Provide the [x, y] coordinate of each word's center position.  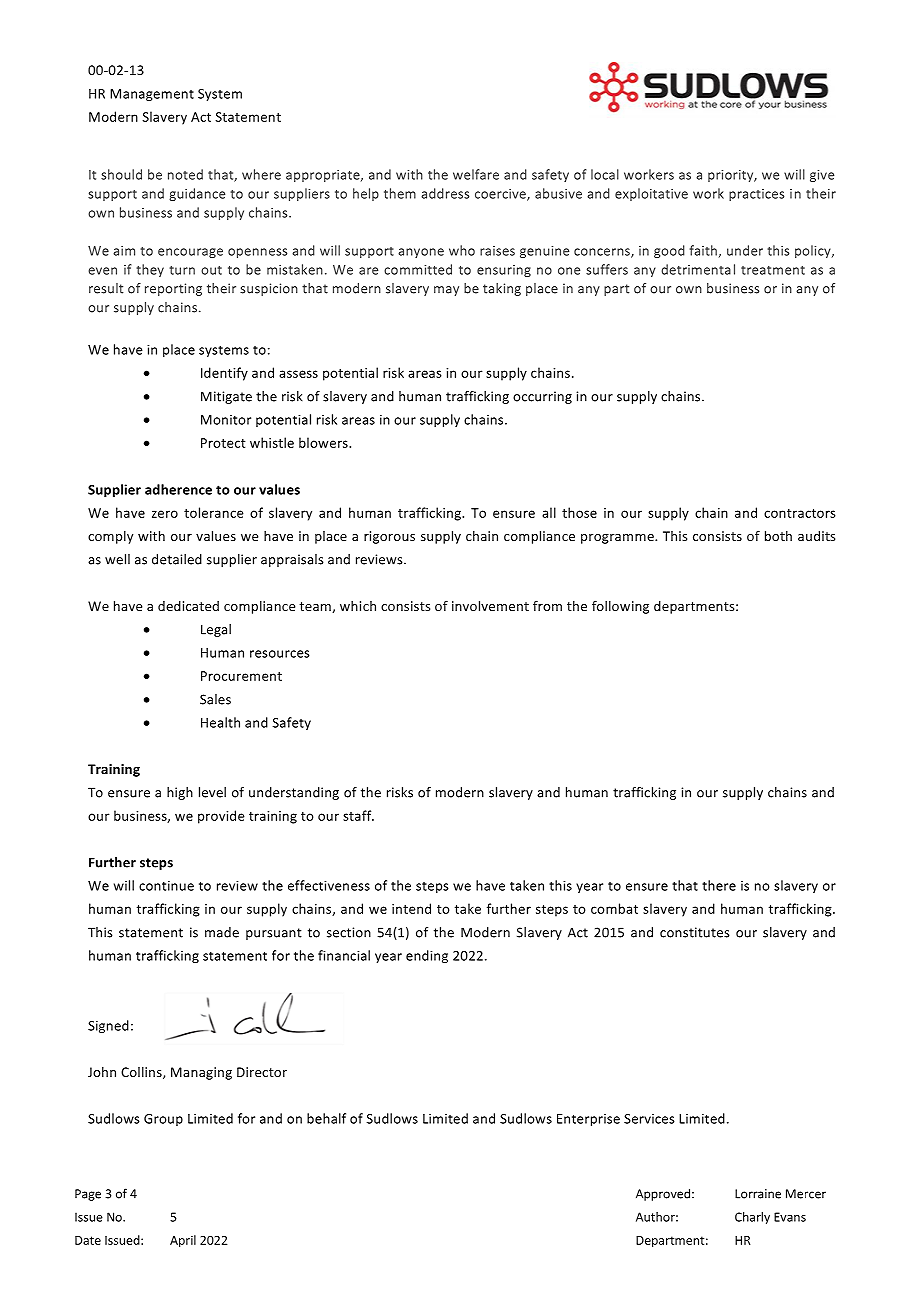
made [222, 932]
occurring [542, 397]
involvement [490, 606]
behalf [326, 1118]
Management [152, 95]
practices [756, 195]
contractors [800, 513]
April [183, 1241]
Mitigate [226, 397]
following [620, 607]
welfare [476, 174]
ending [427, 956]
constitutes [695, 932]
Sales [215, 699]
